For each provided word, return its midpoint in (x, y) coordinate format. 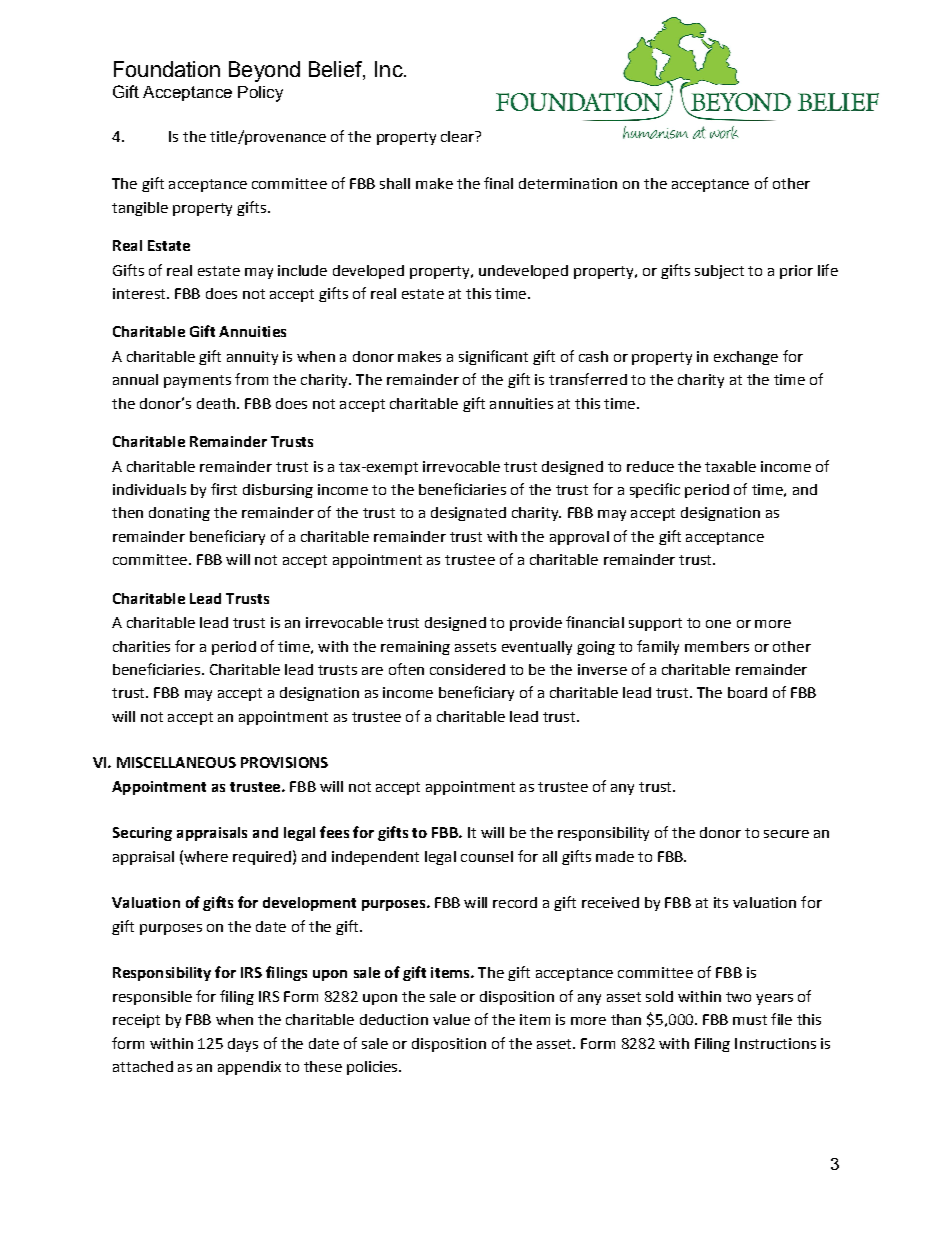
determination (568, 183)
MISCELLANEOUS (176, 762)
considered (467, 669)
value (451, 1019)
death (216, 403)
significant (493, 357)
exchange (746, 358)
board (747, 692)
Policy (260, 94)
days (243, 1045)
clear (458, 136)
